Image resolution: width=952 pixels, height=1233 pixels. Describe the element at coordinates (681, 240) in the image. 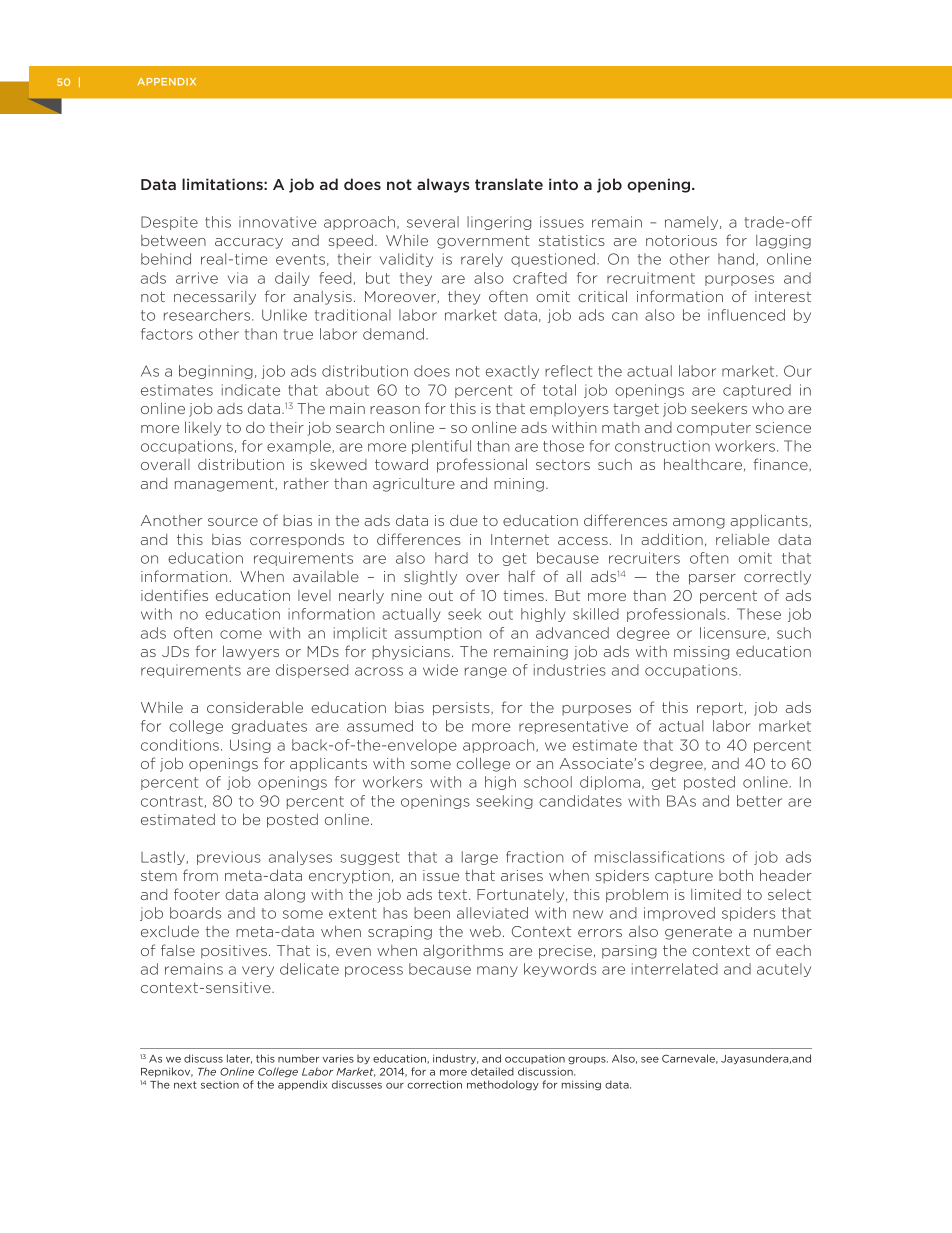

I see `notorious` at that location.
